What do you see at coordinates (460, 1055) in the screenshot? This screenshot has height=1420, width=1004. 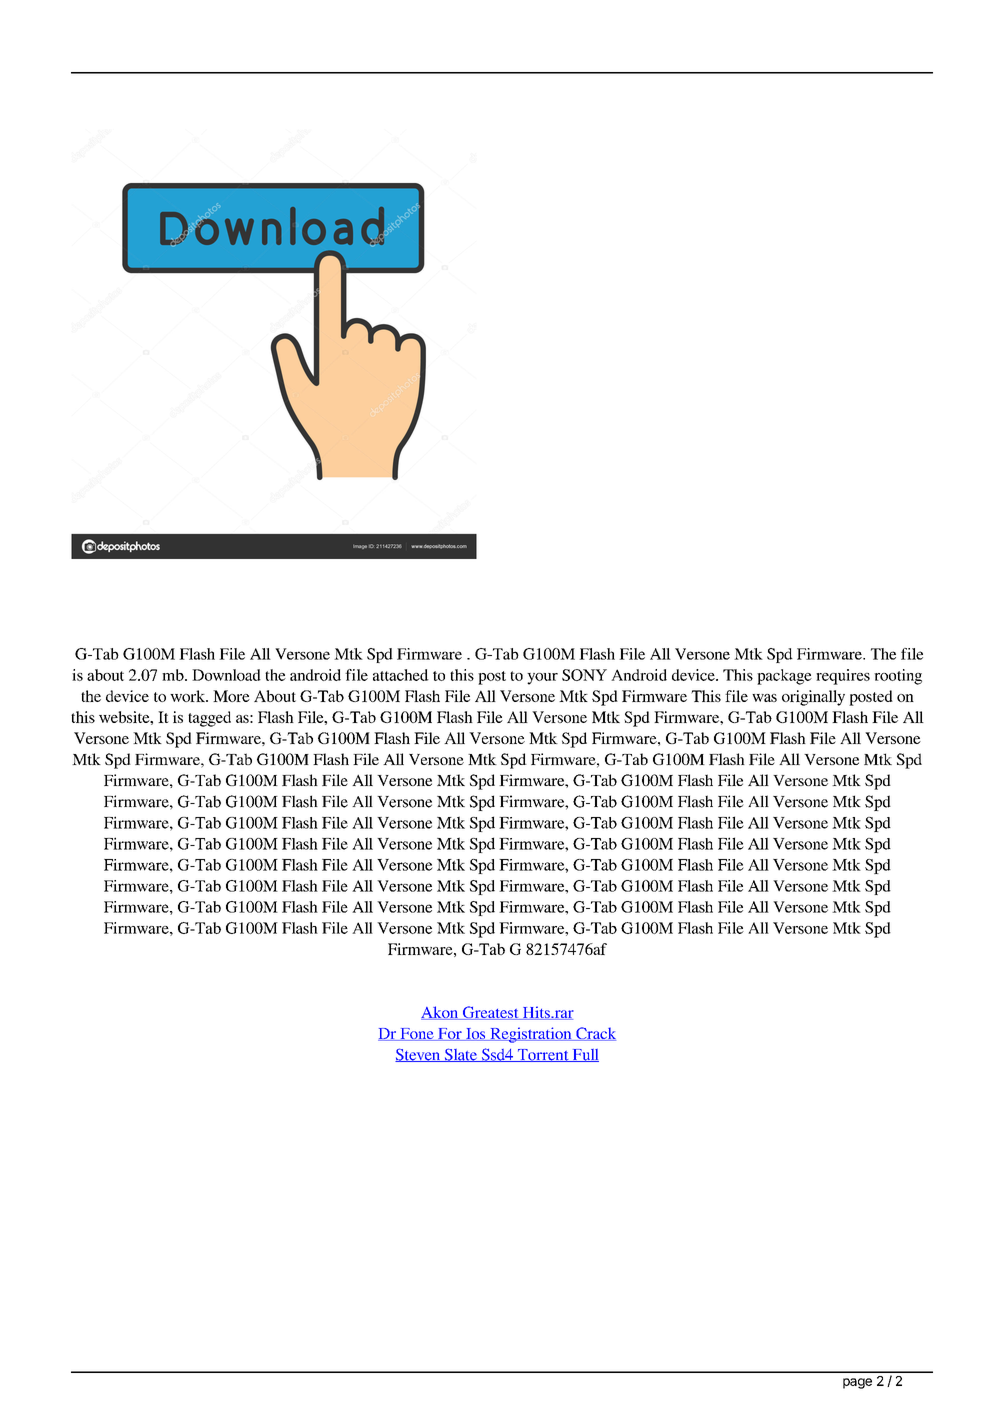 I see `Slate` at bounding box center [460, 1055].
